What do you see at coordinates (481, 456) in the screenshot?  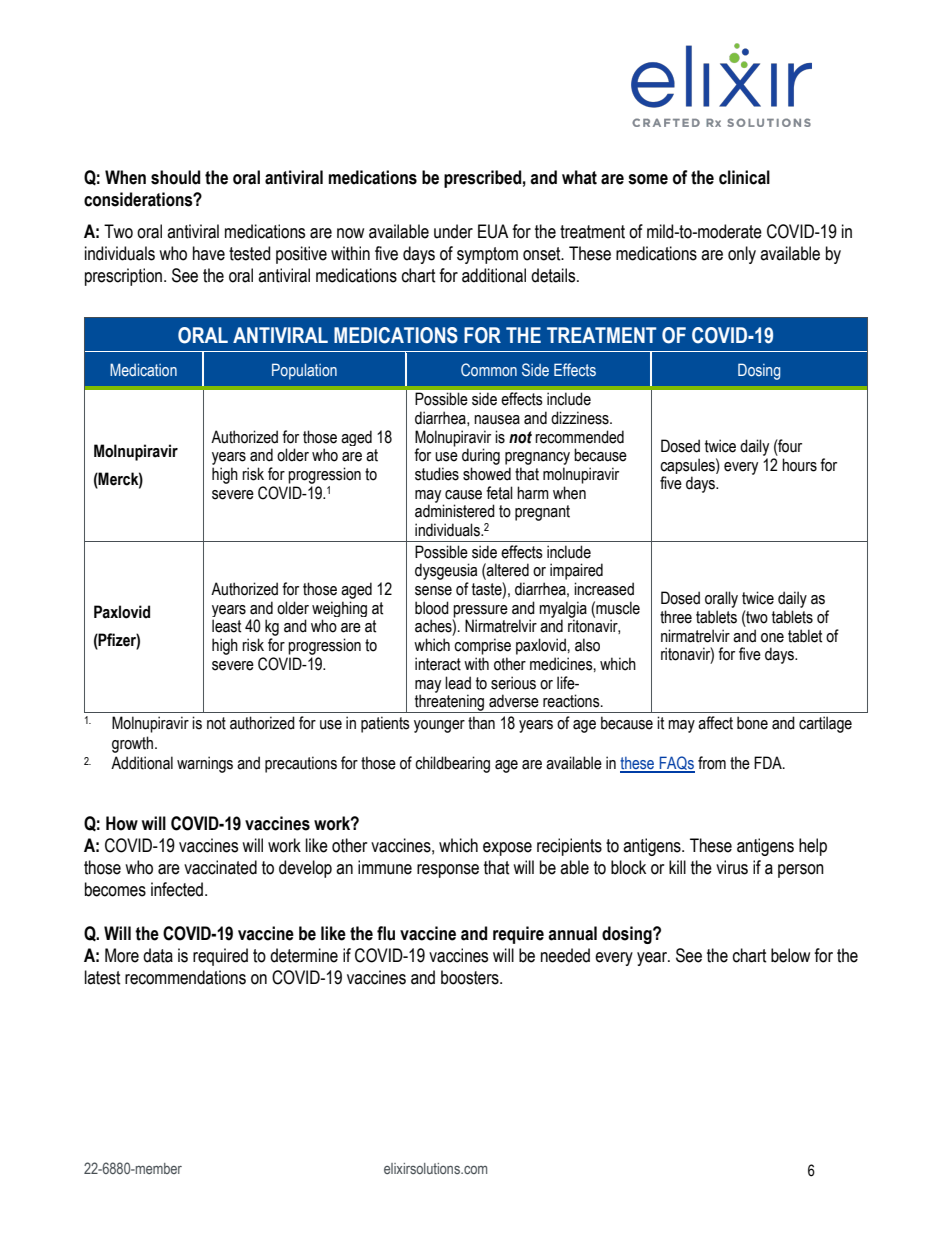 I see `during` at bounding box center [481, 456].
